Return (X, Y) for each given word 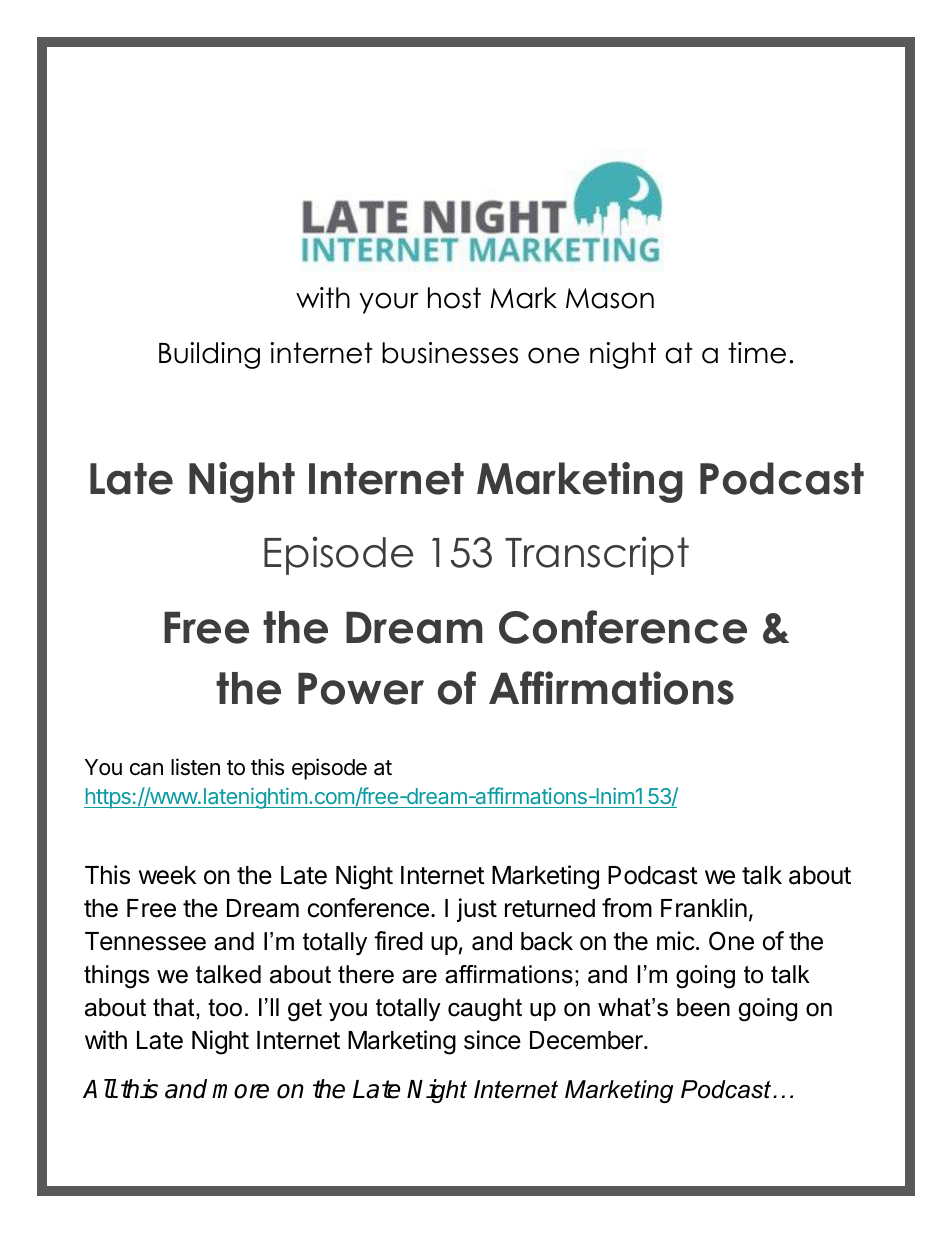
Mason (610, 298)
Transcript (597, 555)
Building (209, 355)
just (477, 910)
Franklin (704, 908)
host (454, 298)
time (757, 353)
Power (361, 688)
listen (195, 767)
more (240, 1091)
